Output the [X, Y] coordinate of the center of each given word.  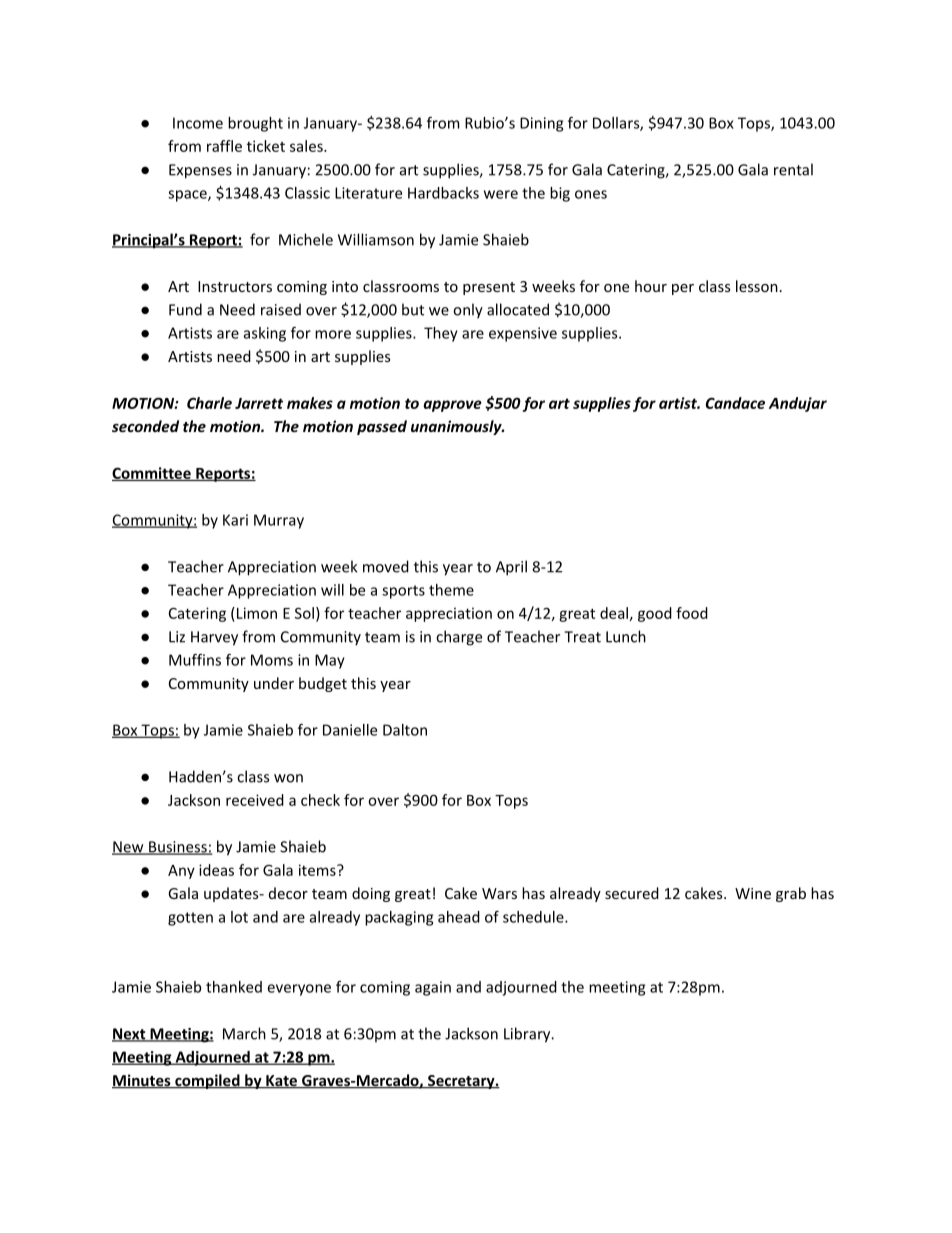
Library [528, 1035]
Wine [753, 893]
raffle [224, 146]
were [501, 194]
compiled [207, 1081]
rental [793, 169]
